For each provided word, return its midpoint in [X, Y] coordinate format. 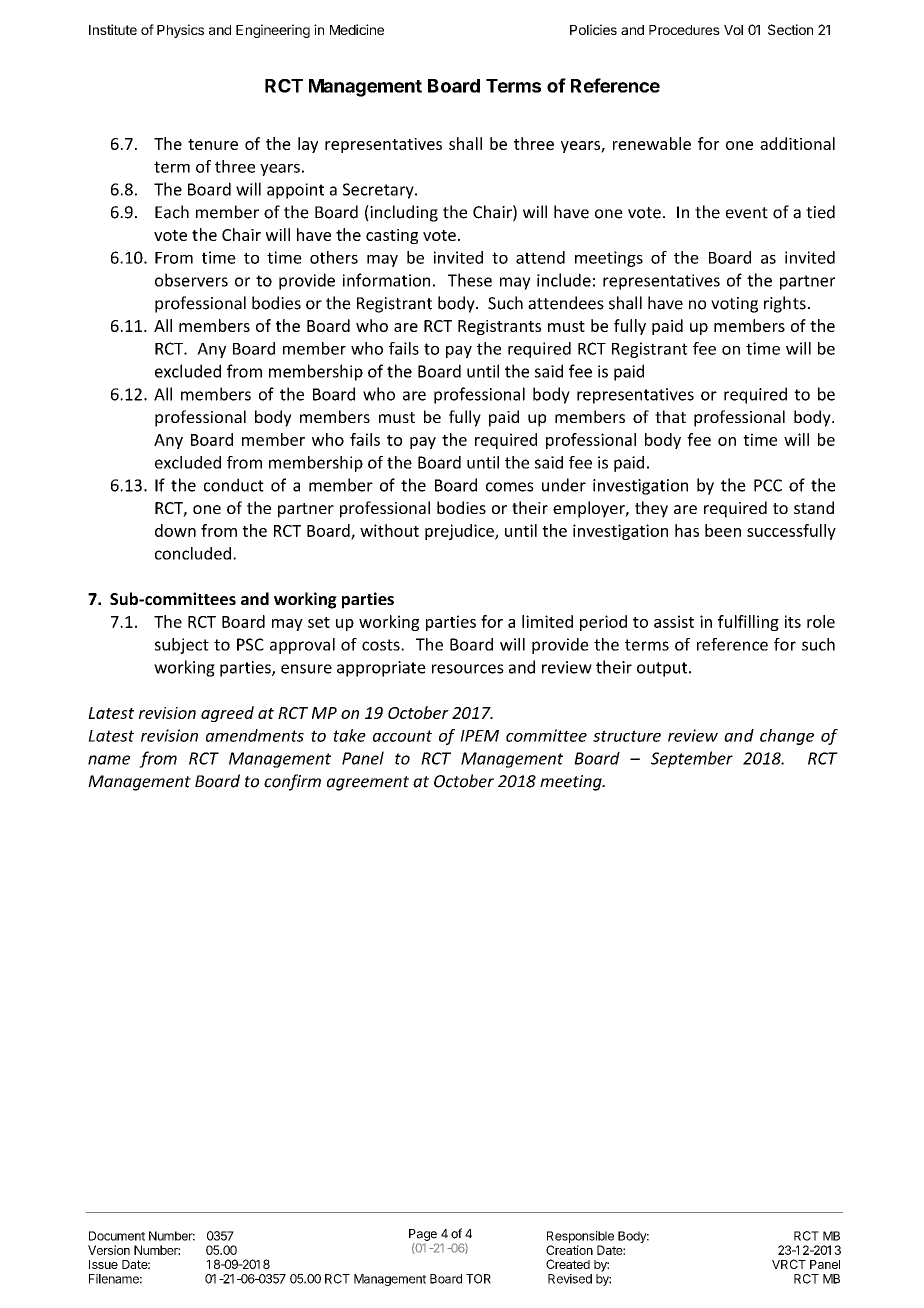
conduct [234, 485]
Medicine [357, 29]
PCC [768, 485]
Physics [180, 31]
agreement [368, 783]
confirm [292, 782]
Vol [733, 30]
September [692, 759]
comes [510, 487]
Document [117, 1236]
